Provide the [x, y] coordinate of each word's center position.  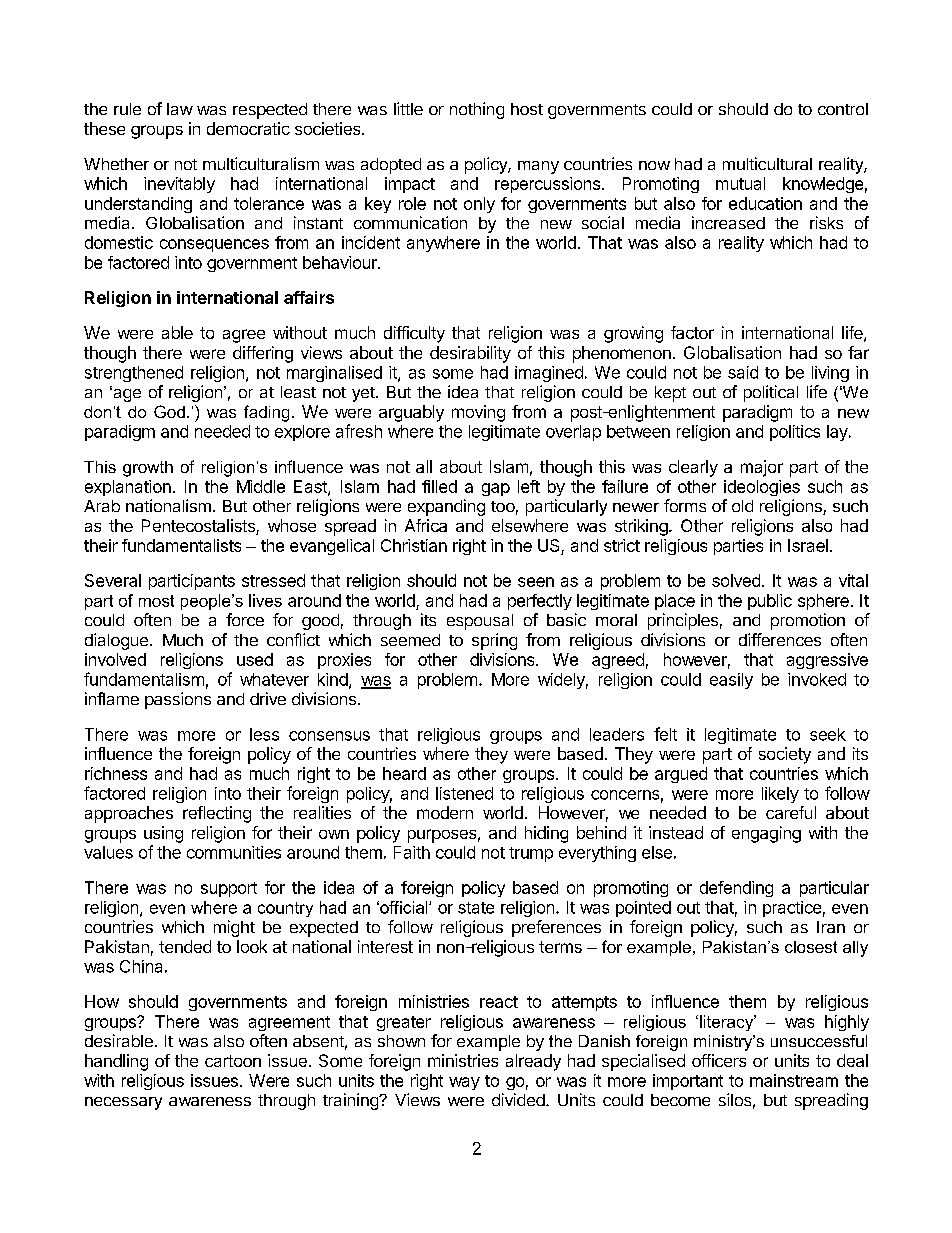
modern [445, 812]
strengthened [134, 374]
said [743, 372]
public [770, 602]
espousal [480, 622]
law [180, 109]
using [163, 834]
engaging [766, 834]
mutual [740, 183]
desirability [470, 354]
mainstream [794, 1080]
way [464, 1083]
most [156, 601]
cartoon [233, 1061]
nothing [477, 110]
